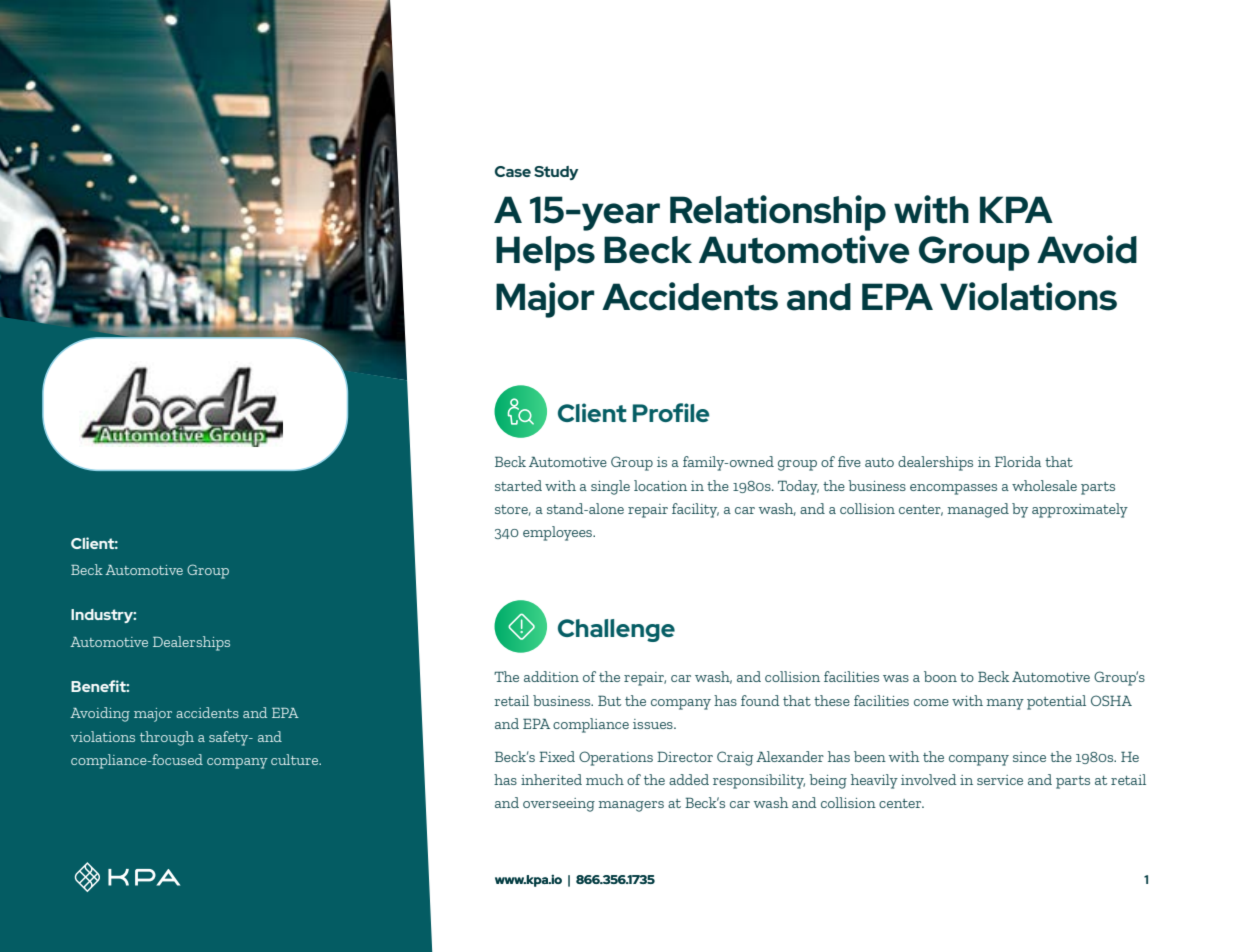 Image resolution: width=1233 pixels, height=952 pixels. I want to click on Relationship, so click(778, 213).
